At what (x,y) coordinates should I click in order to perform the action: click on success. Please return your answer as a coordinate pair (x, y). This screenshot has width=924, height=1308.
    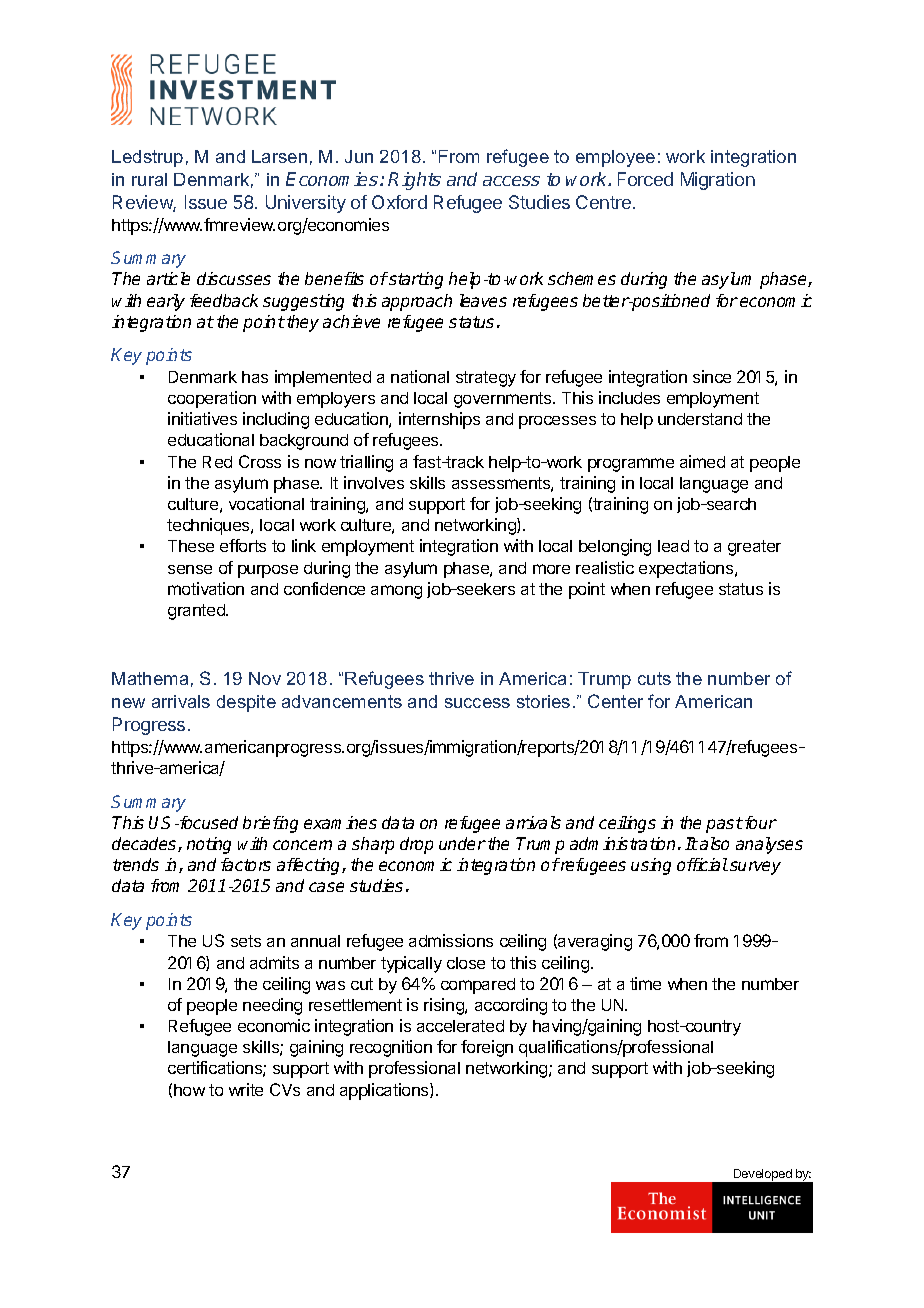
    Looking at the image, I should click on (477, 703).
